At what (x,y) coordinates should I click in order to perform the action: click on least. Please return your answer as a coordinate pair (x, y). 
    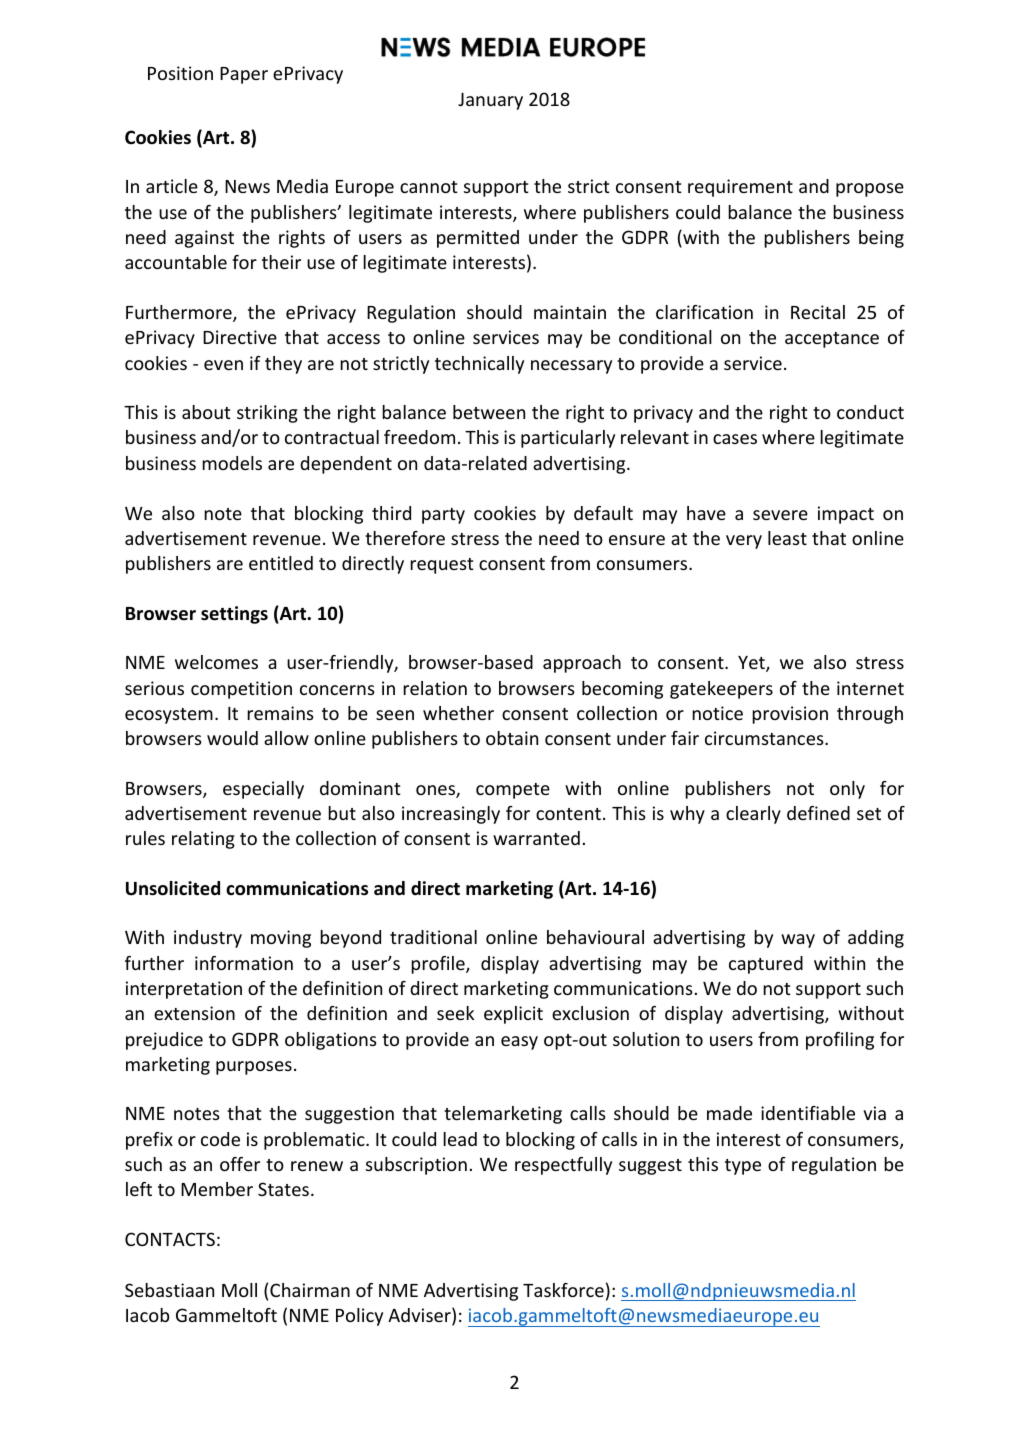
    Looking at the image, I should click on (787, 538).
